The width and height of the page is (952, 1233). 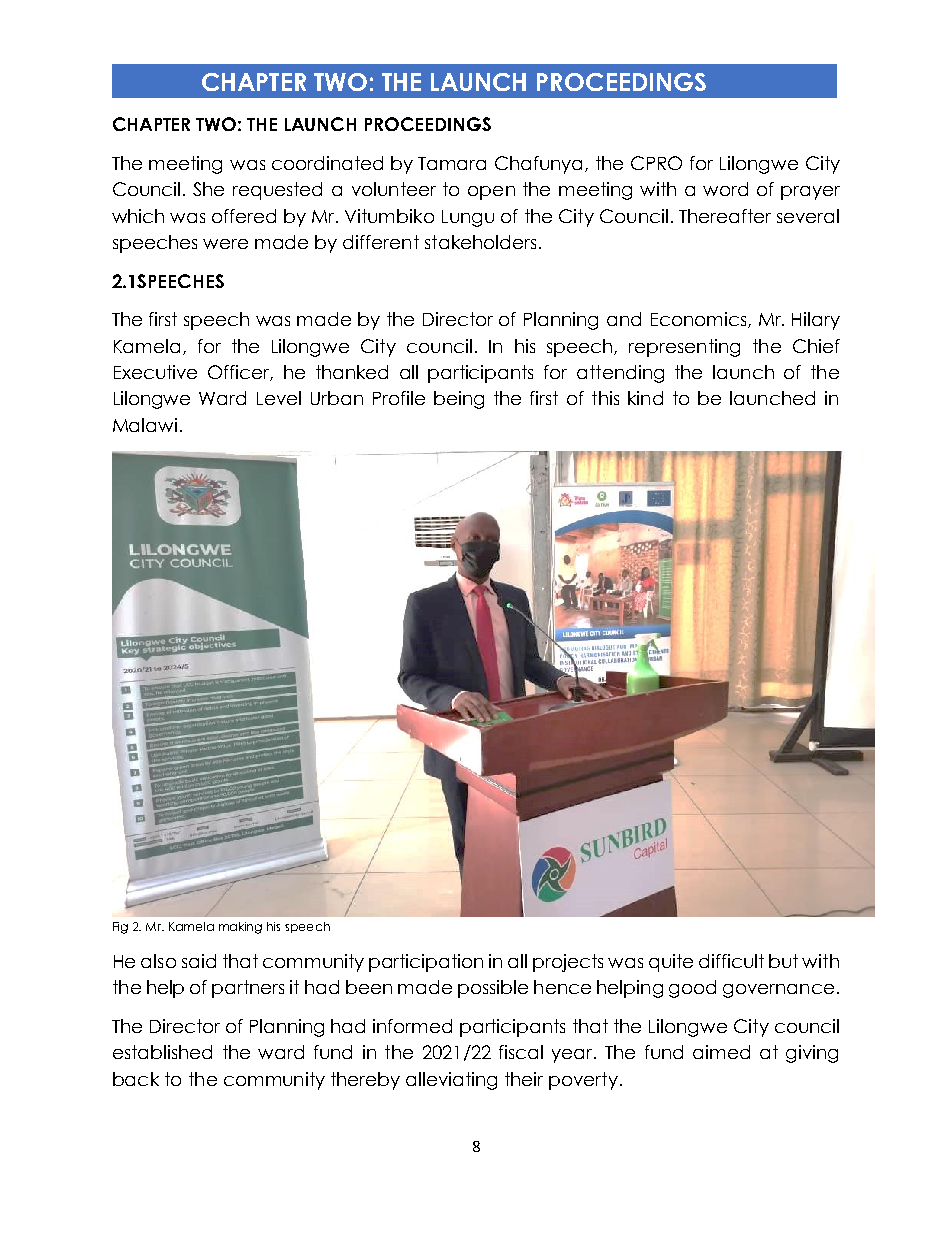 I want to click on word, so click(x=725, y=189).
